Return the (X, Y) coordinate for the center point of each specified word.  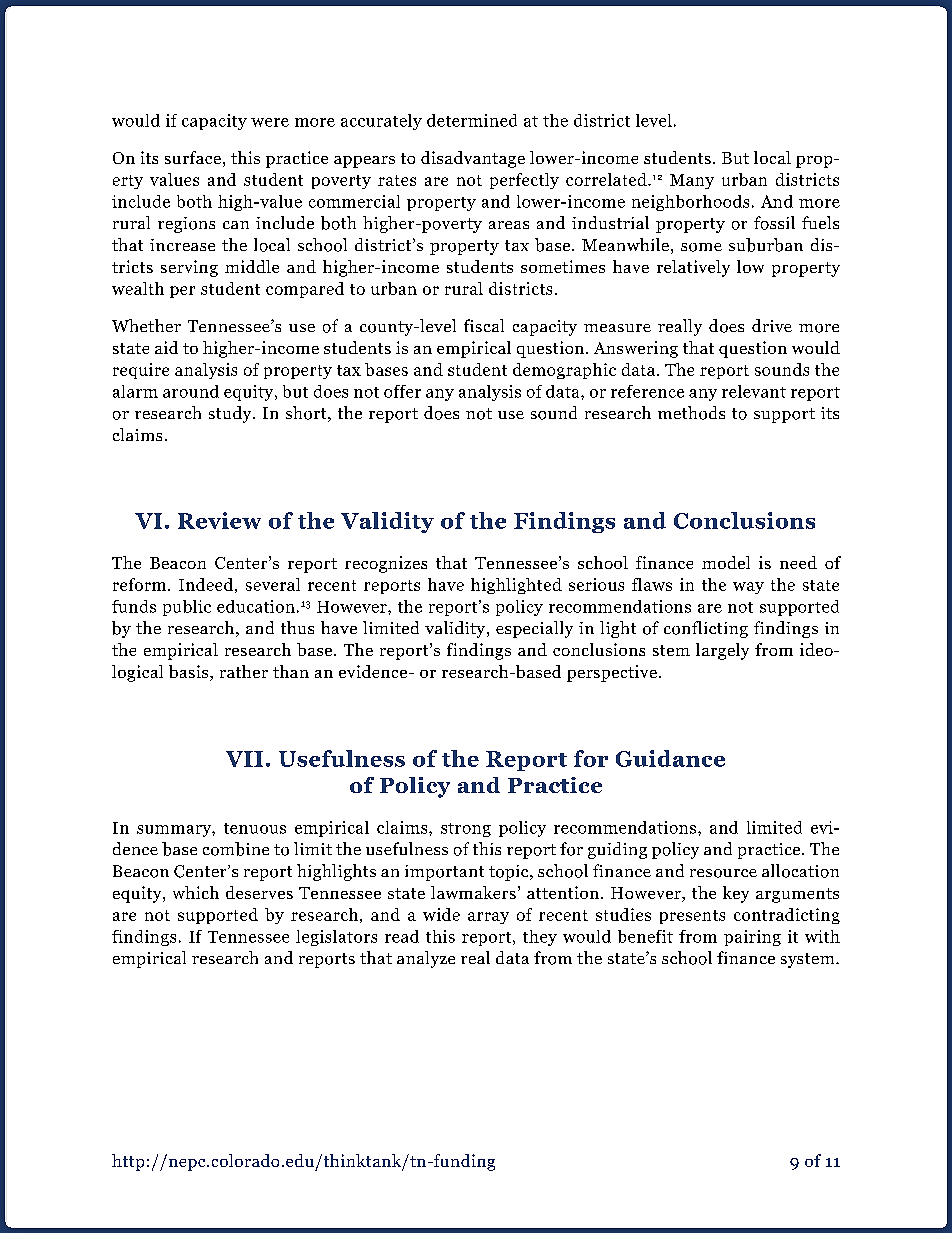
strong (466, 830)
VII (244, 759)
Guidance (670, 758)
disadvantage (473, 159)
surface (193, 157)
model (726, 562)
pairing (752, 938)
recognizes (386, 564)
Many (692, 181)
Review (219, 520)
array (488, 918)
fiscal (484, 325)
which (196, 892)
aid (166, 347)
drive (772, 325)
